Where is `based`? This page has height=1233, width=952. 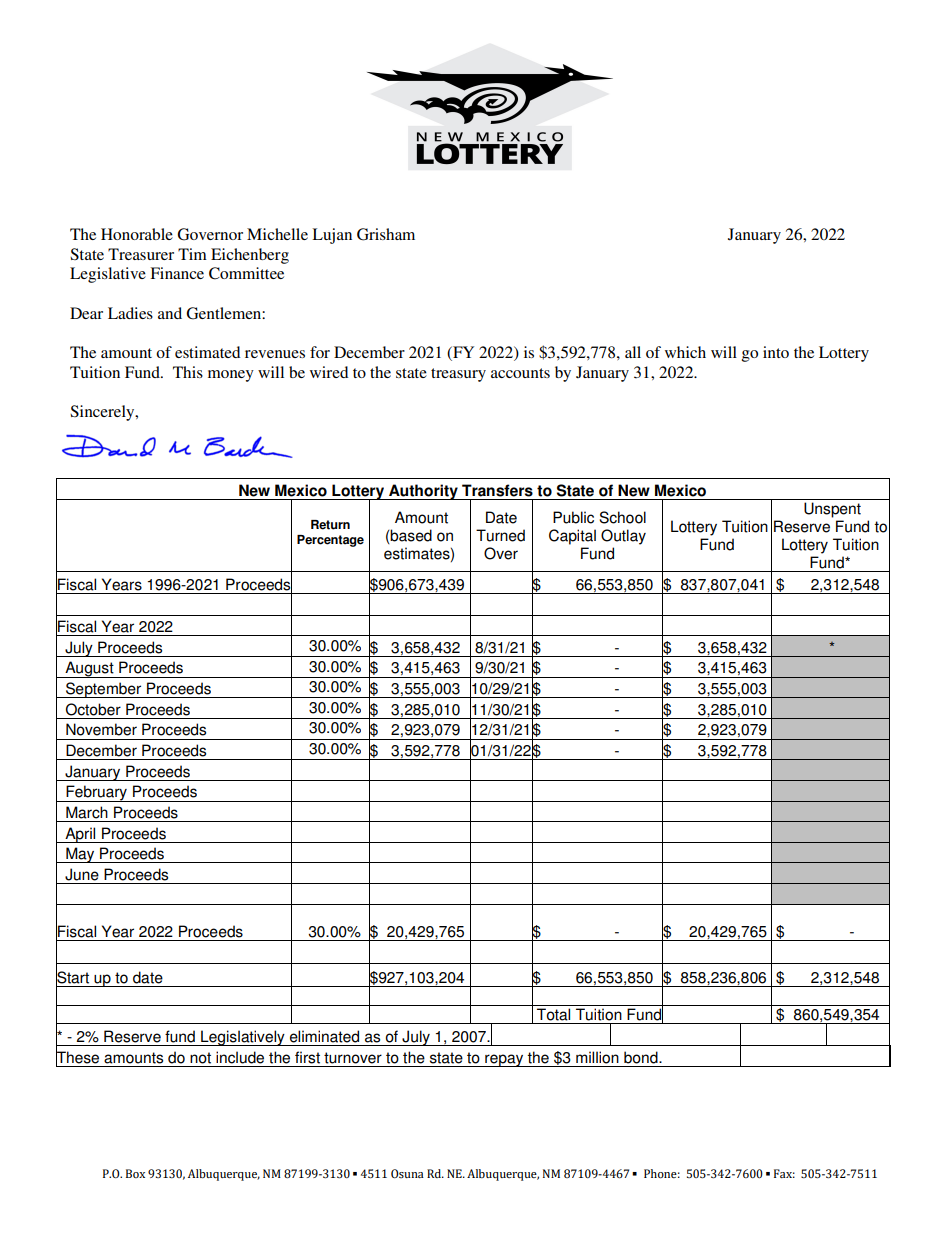
based is located at coordinates (410, 536).
